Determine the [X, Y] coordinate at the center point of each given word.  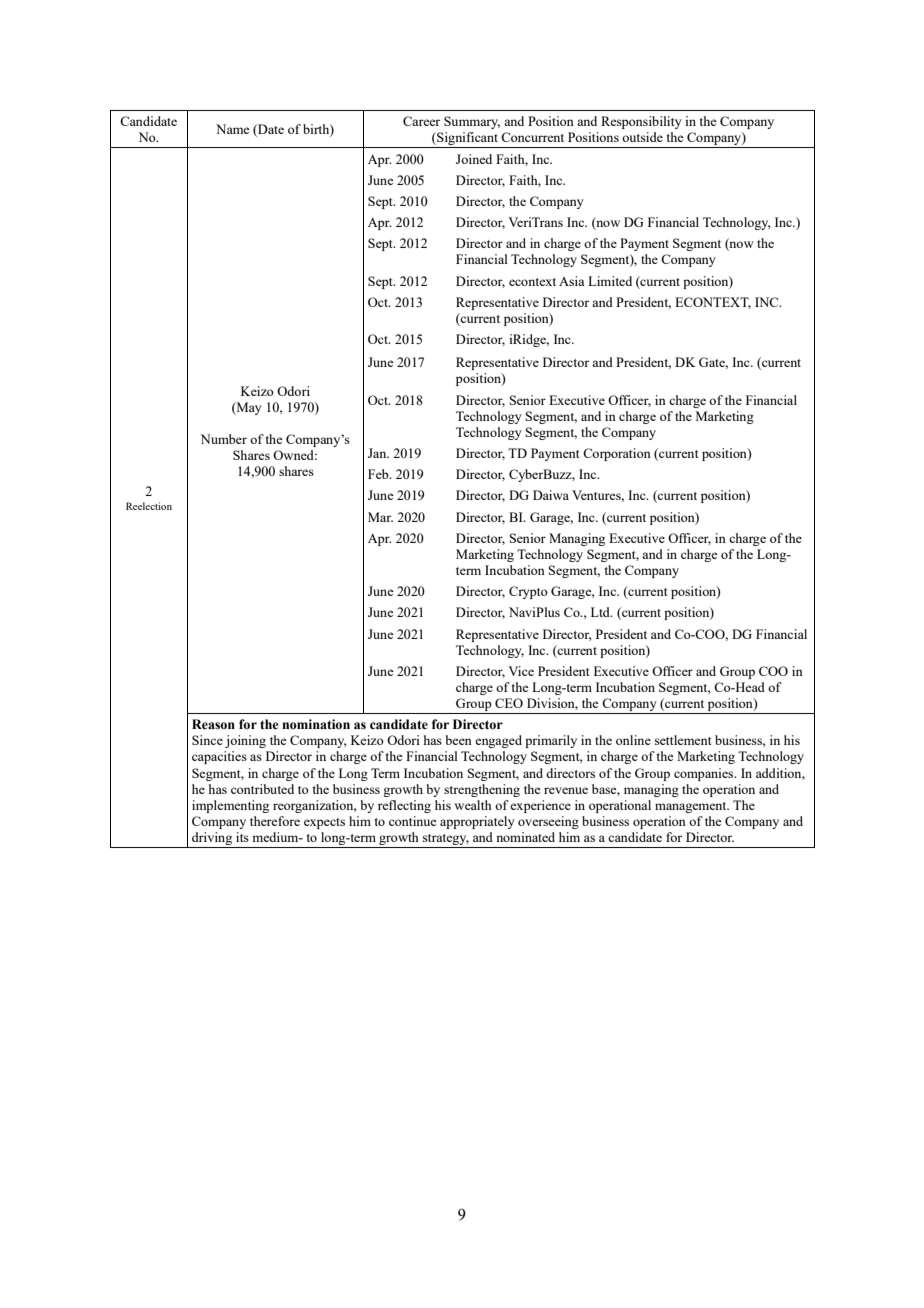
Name [232, 129]
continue [412, 821]
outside [642, 137]
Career [421, 121]
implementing [230, 806]
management [692, 807]
